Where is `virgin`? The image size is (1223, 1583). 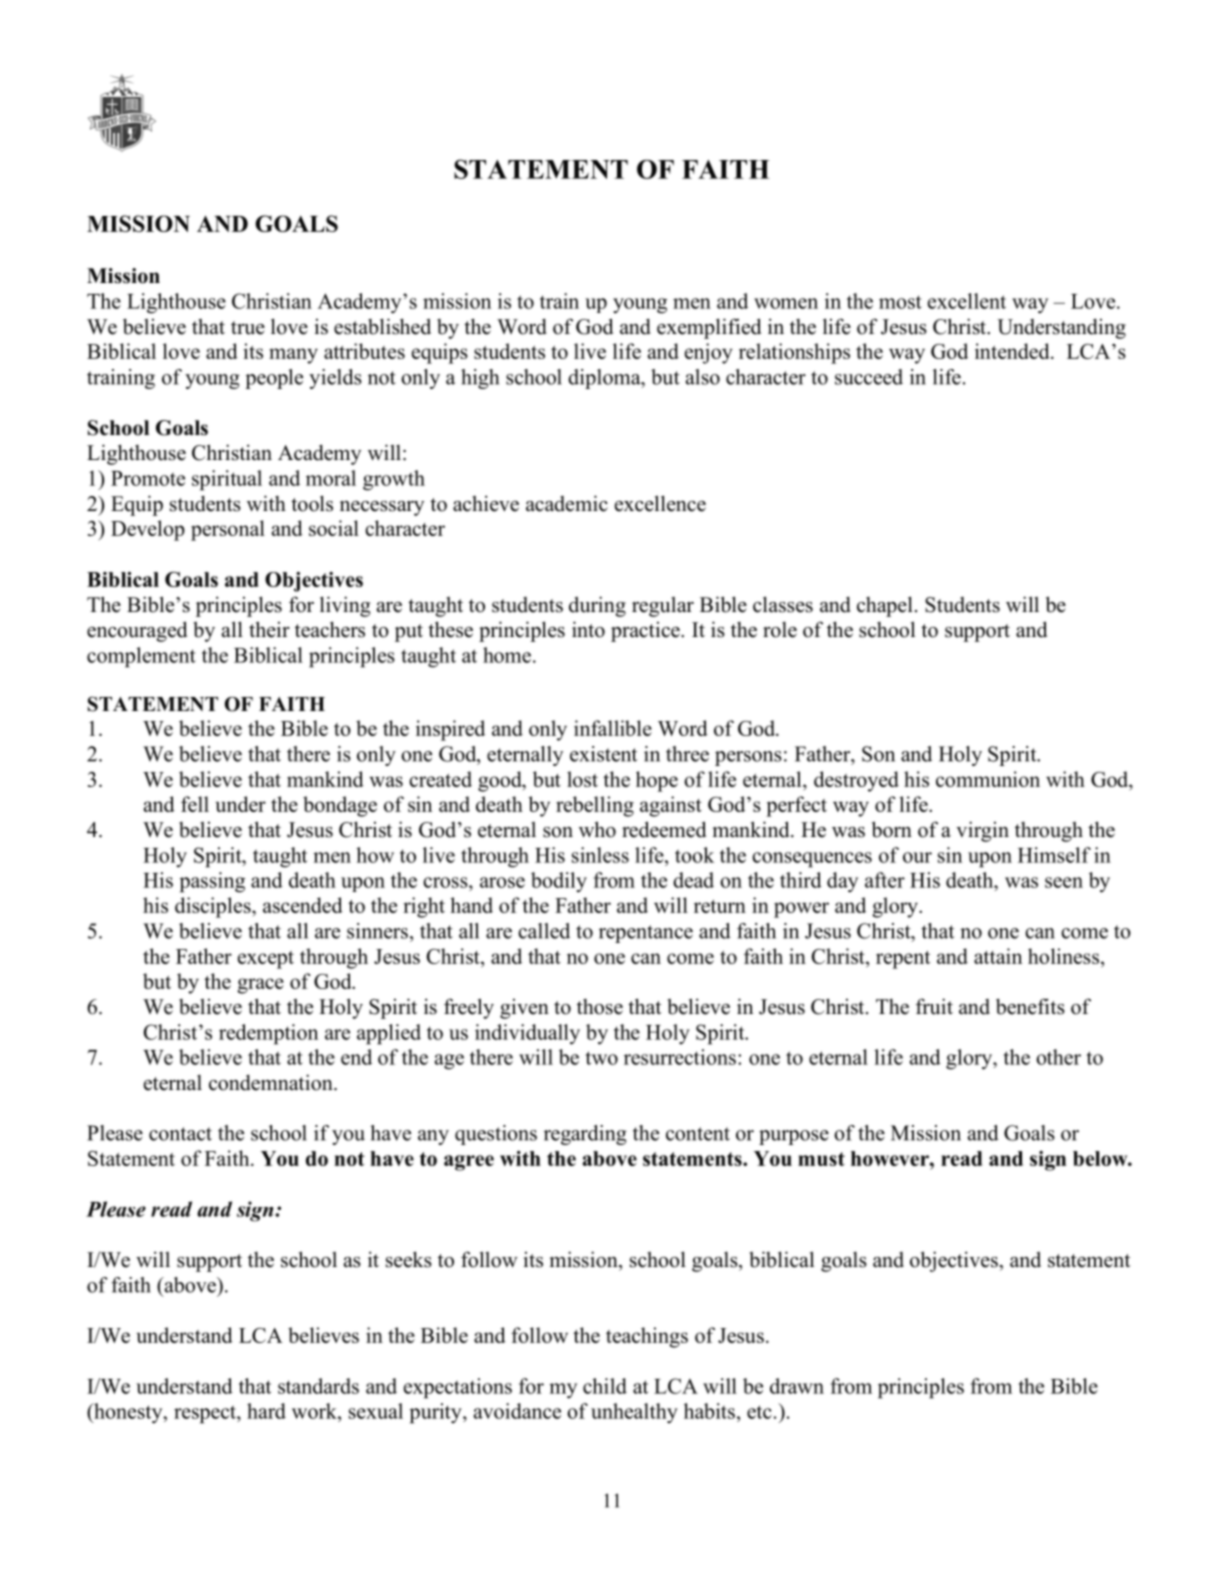 virgin is located at coordinates (982, 831).
